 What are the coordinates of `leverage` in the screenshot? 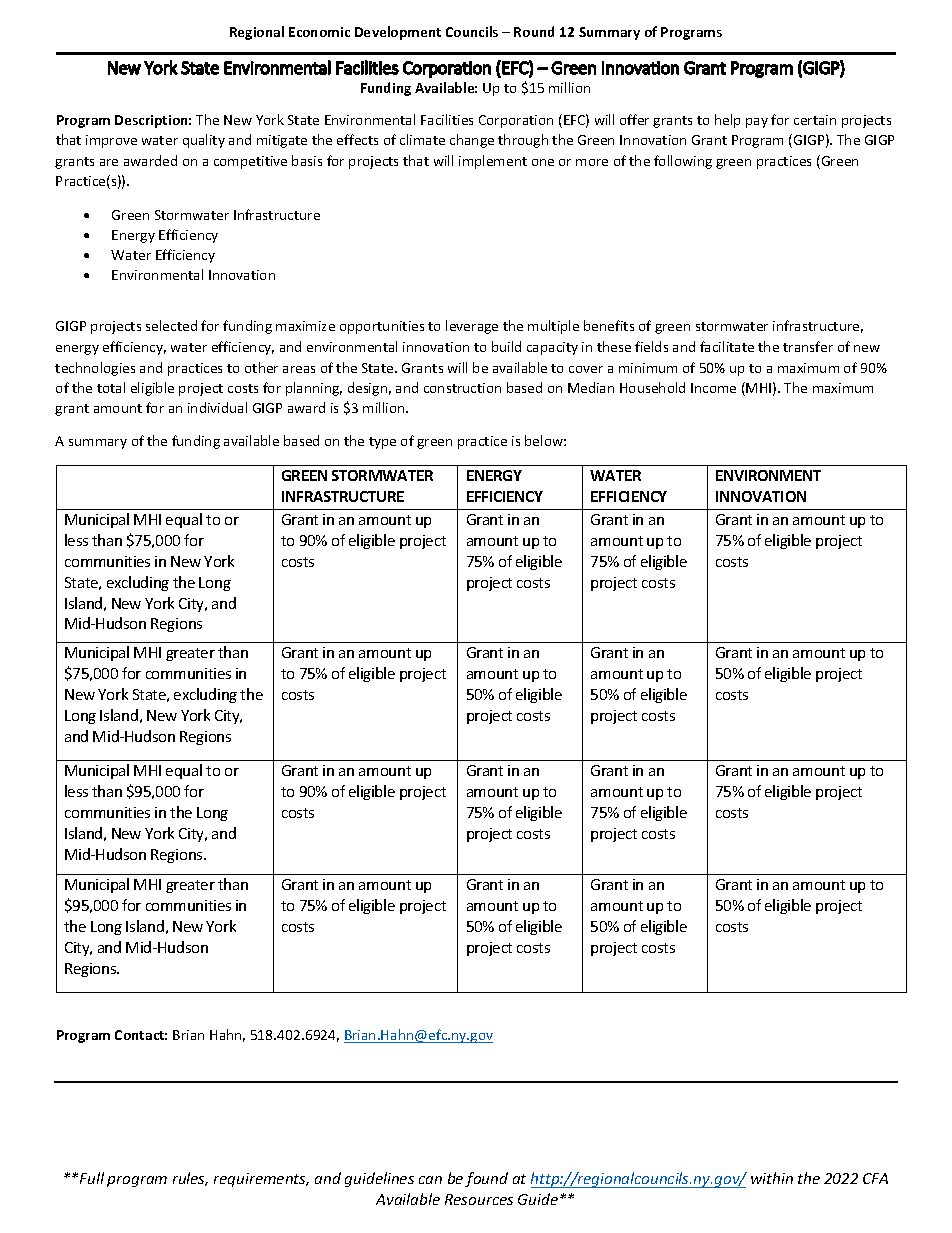 It's located at (472, 327).
